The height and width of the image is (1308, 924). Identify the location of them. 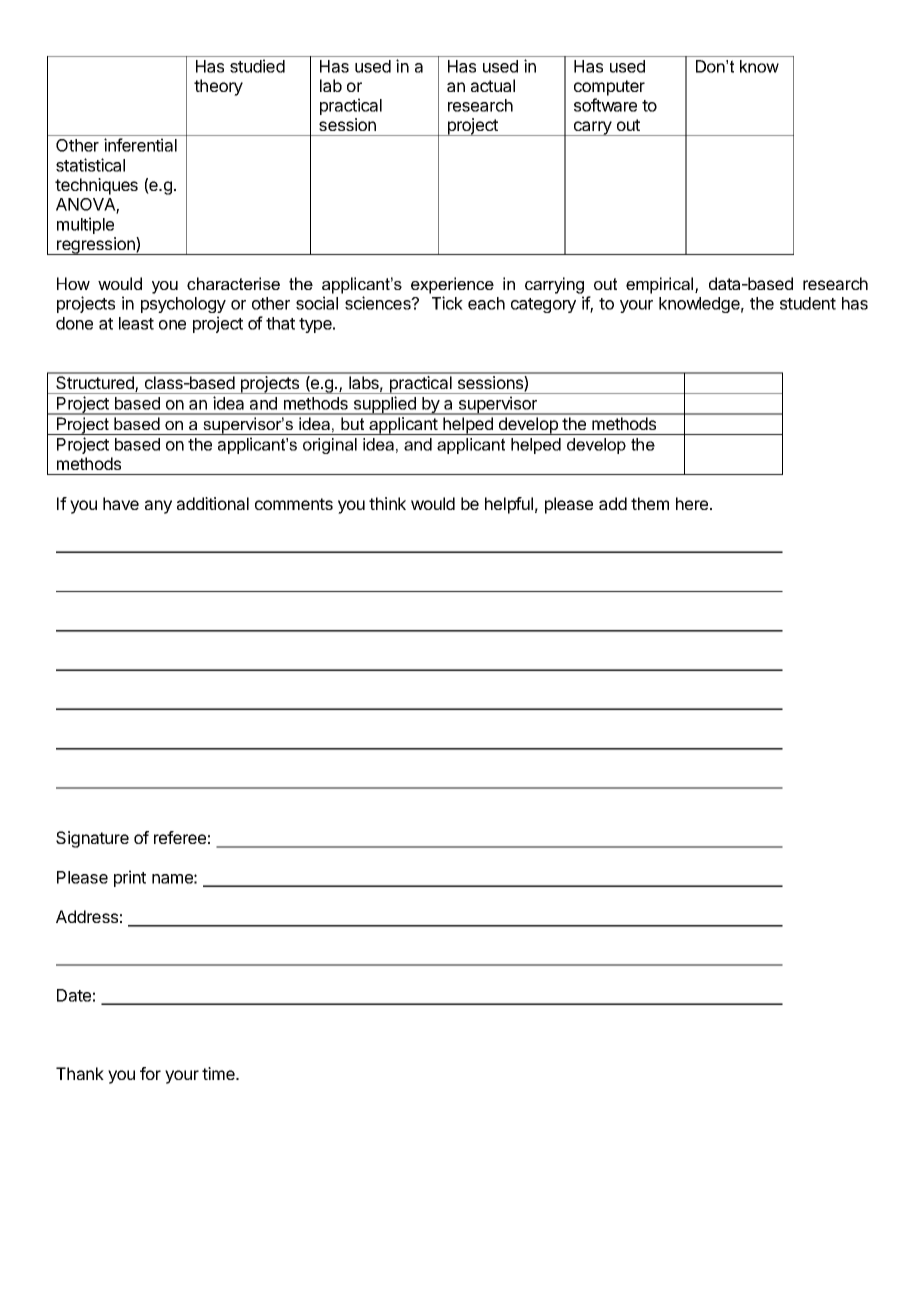
(650, 503).
